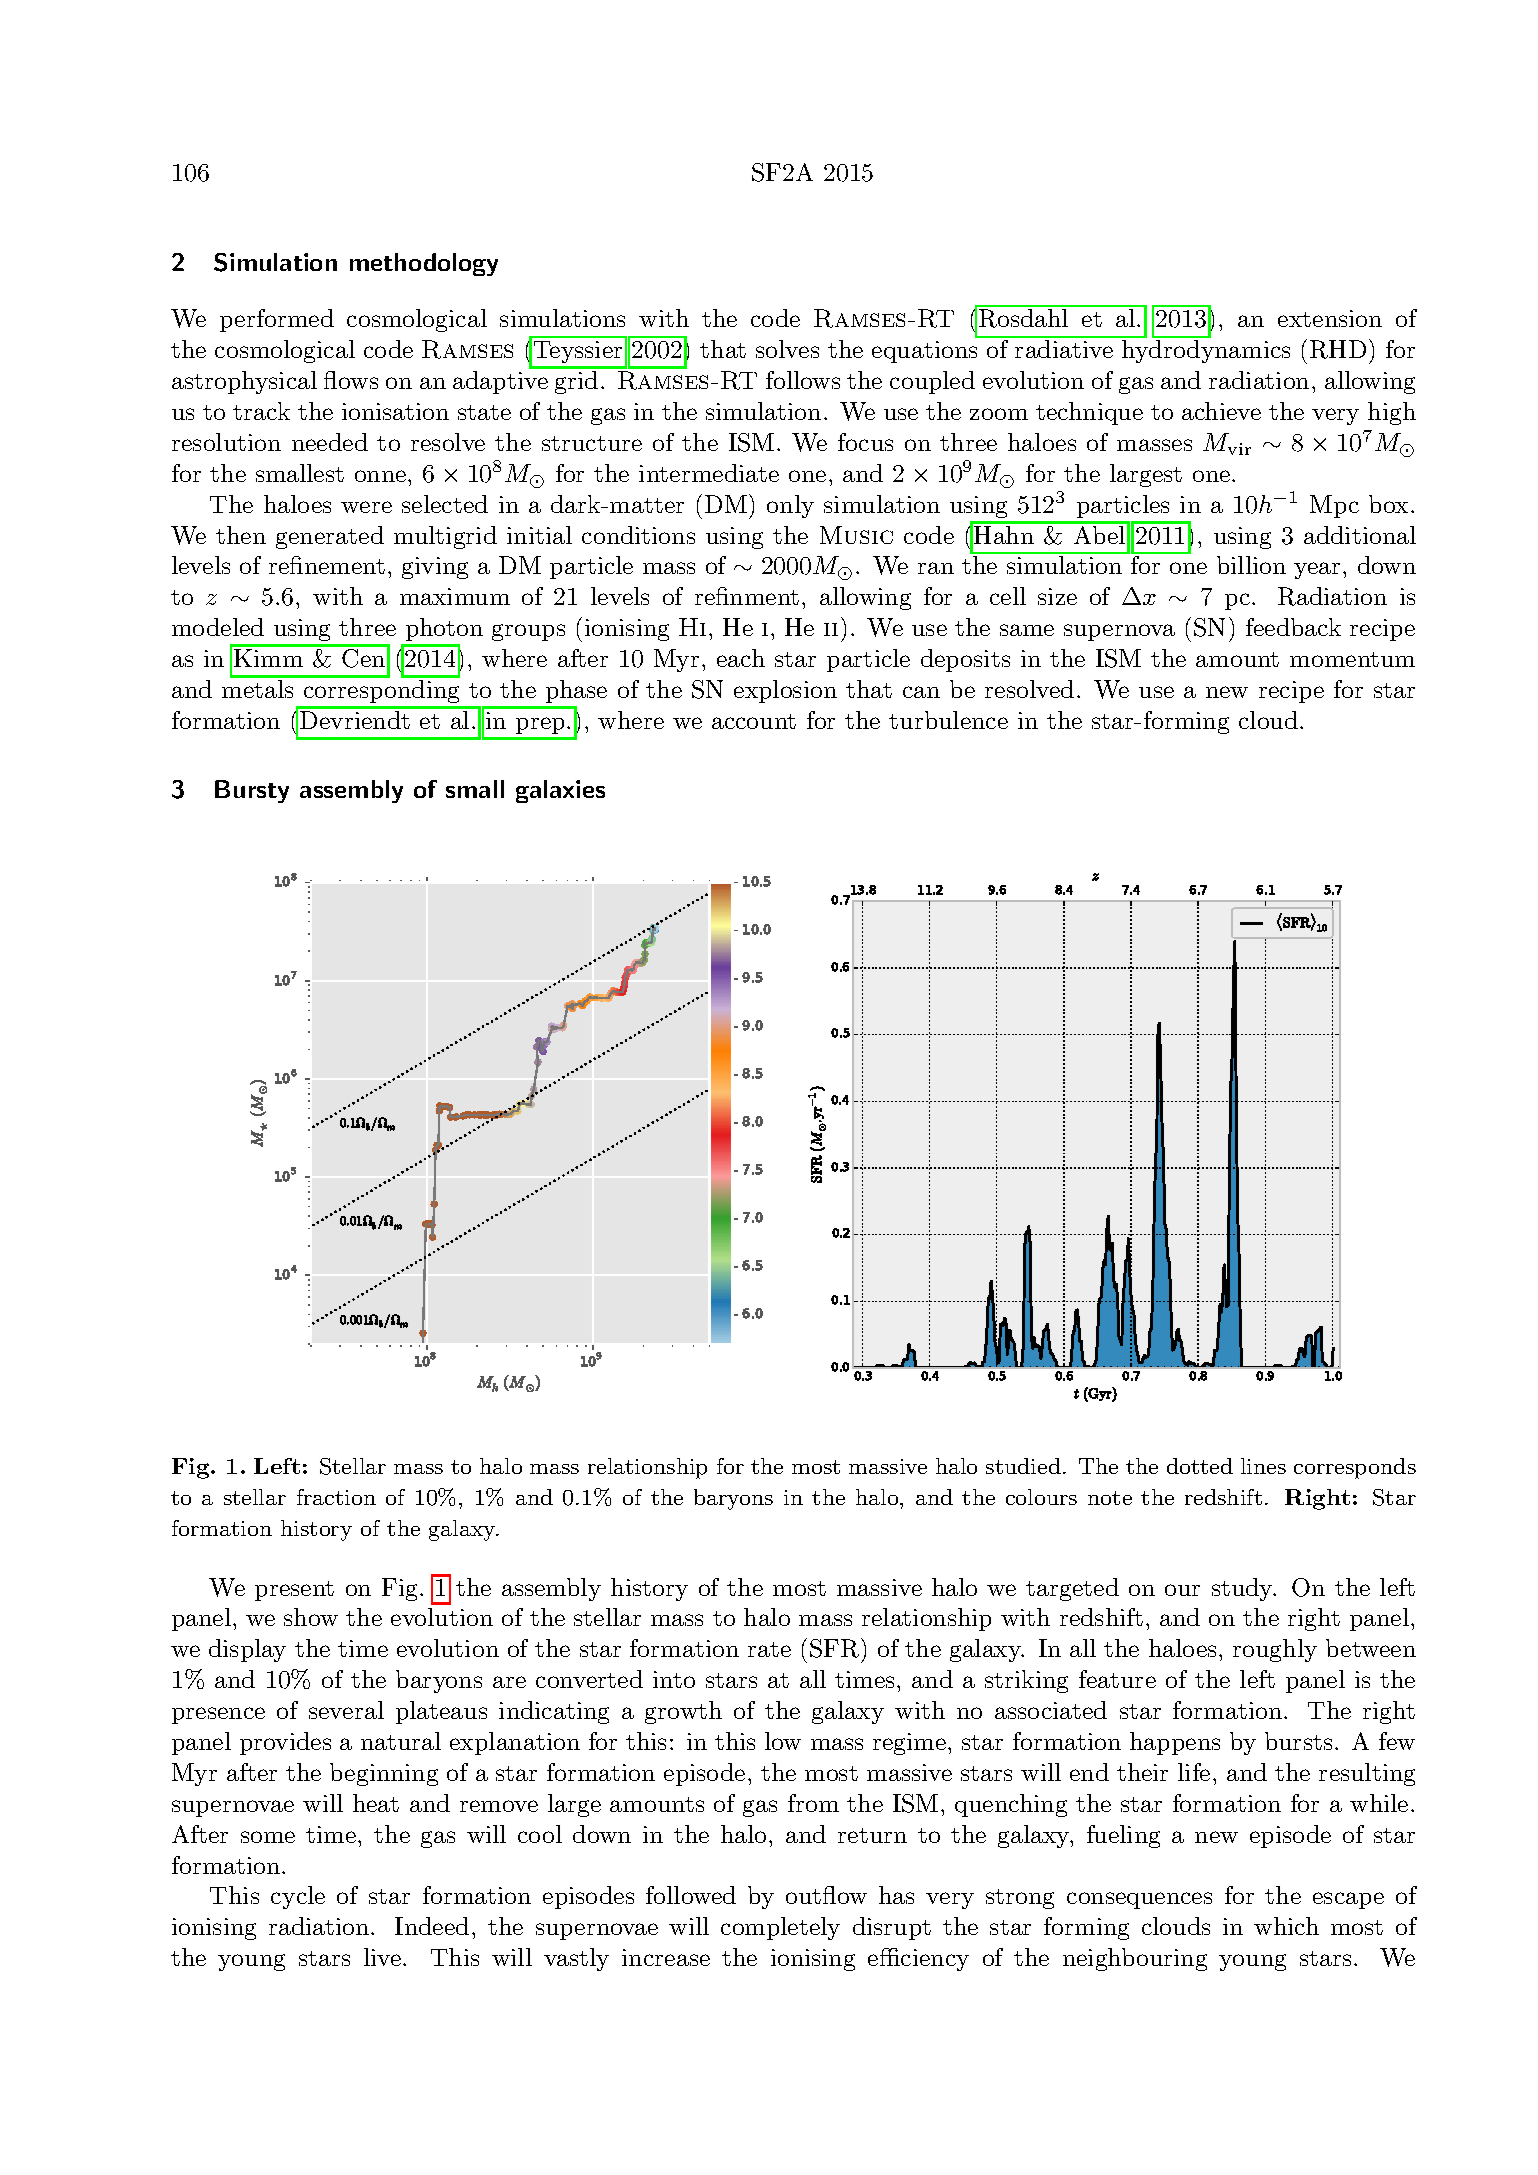  What do you see at coordinates (787, 349) in the screenshot?
I see `solves` at bounding box center [787, 349].
